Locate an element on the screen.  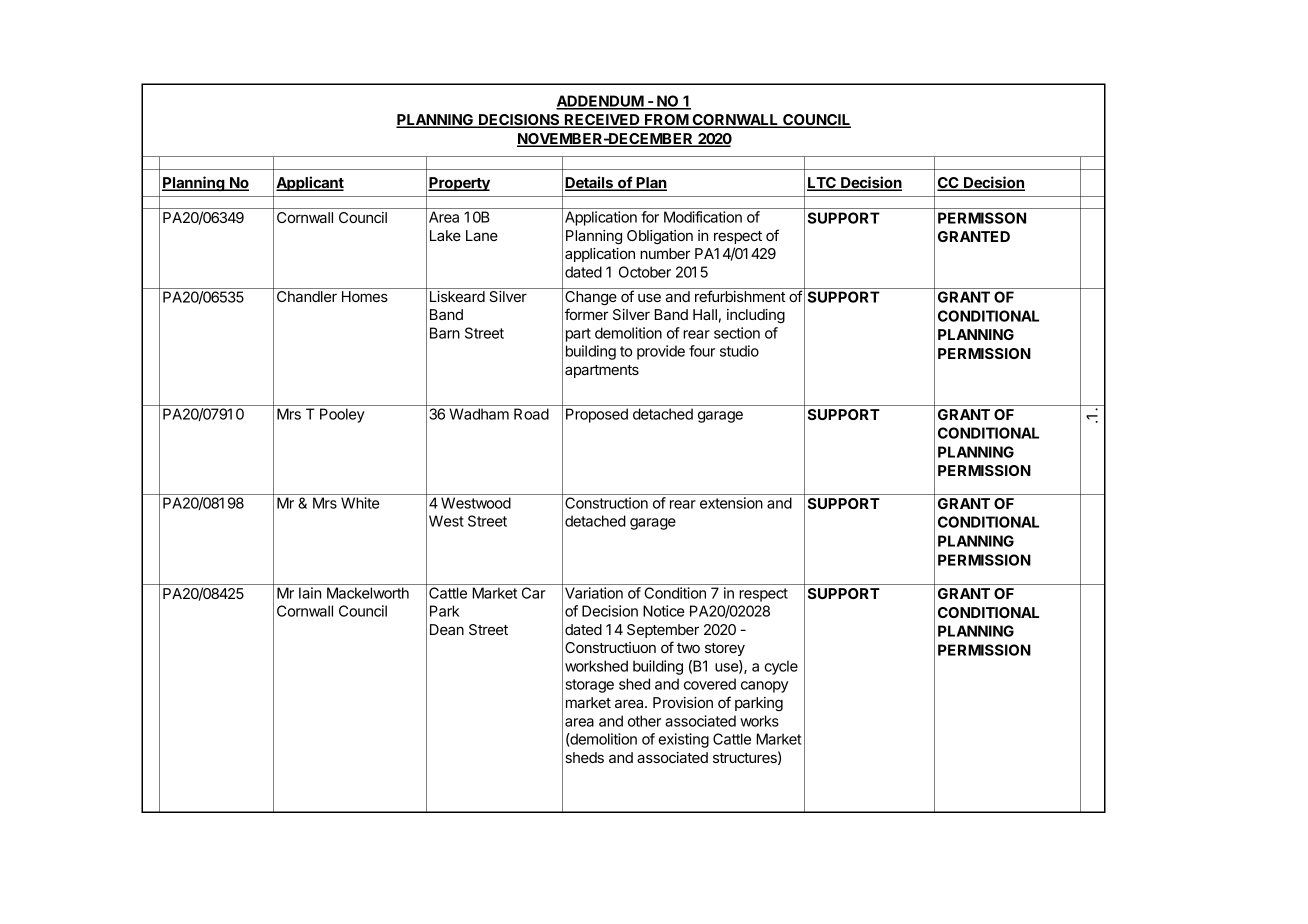
Homes is located at coordinates (365, 296).
